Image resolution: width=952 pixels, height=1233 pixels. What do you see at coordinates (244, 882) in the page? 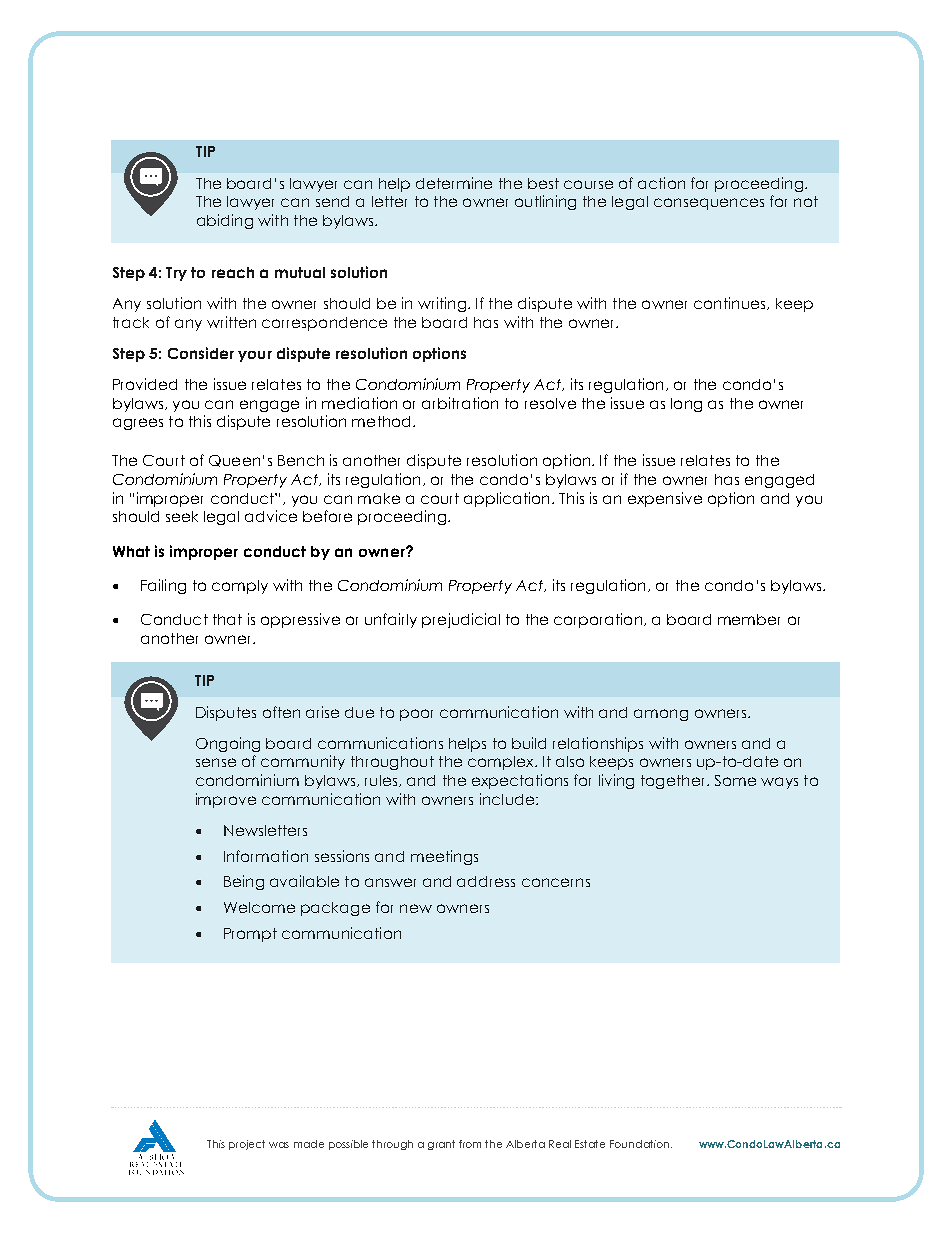
I see `Being` at bounding box center [244, 882].
